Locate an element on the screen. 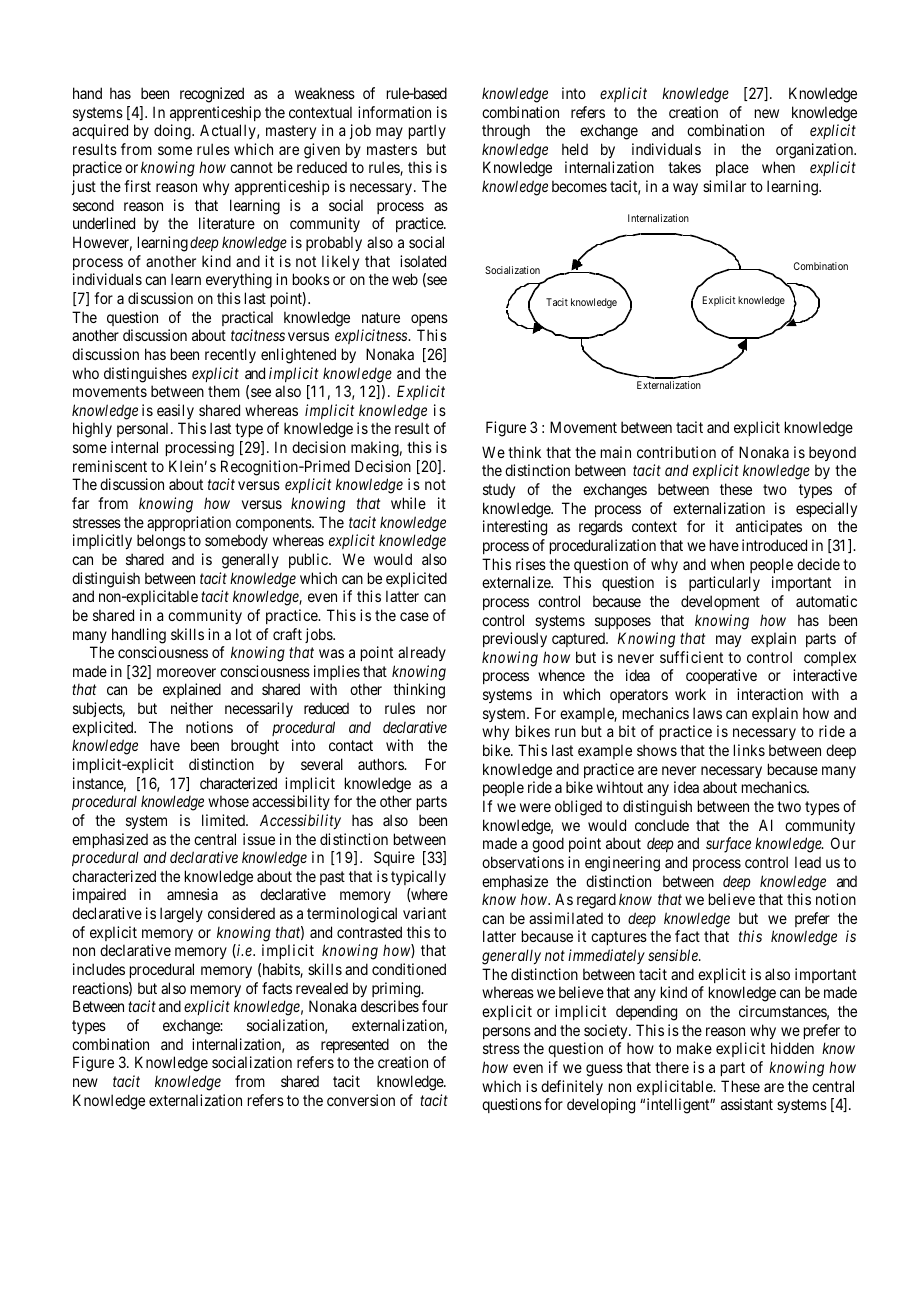 This screenshot has width=924, height=1308. through is located at coordinates (506, 132).
